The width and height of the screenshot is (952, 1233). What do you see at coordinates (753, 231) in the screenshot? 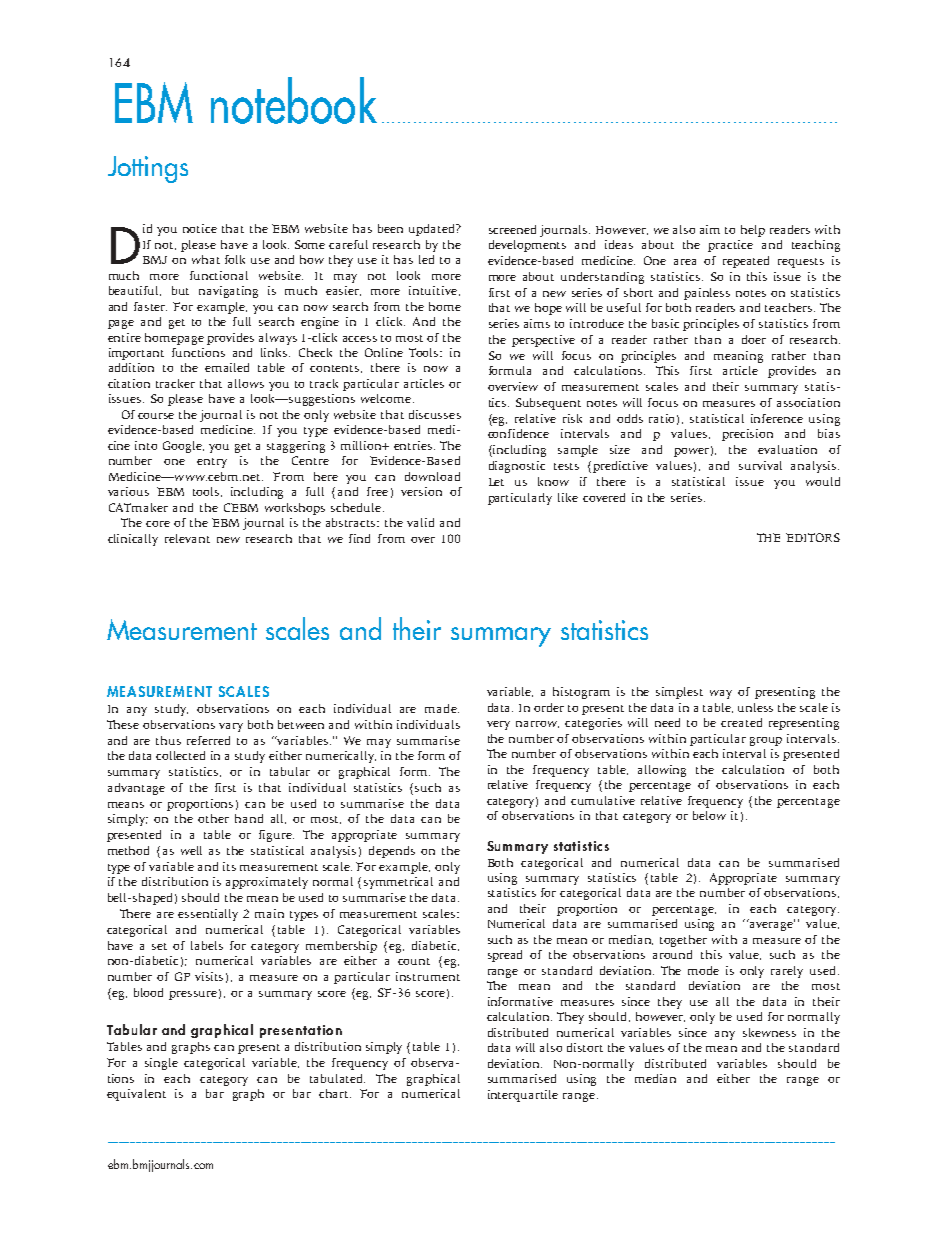
I see `help` at bounding box center [753, 231].
